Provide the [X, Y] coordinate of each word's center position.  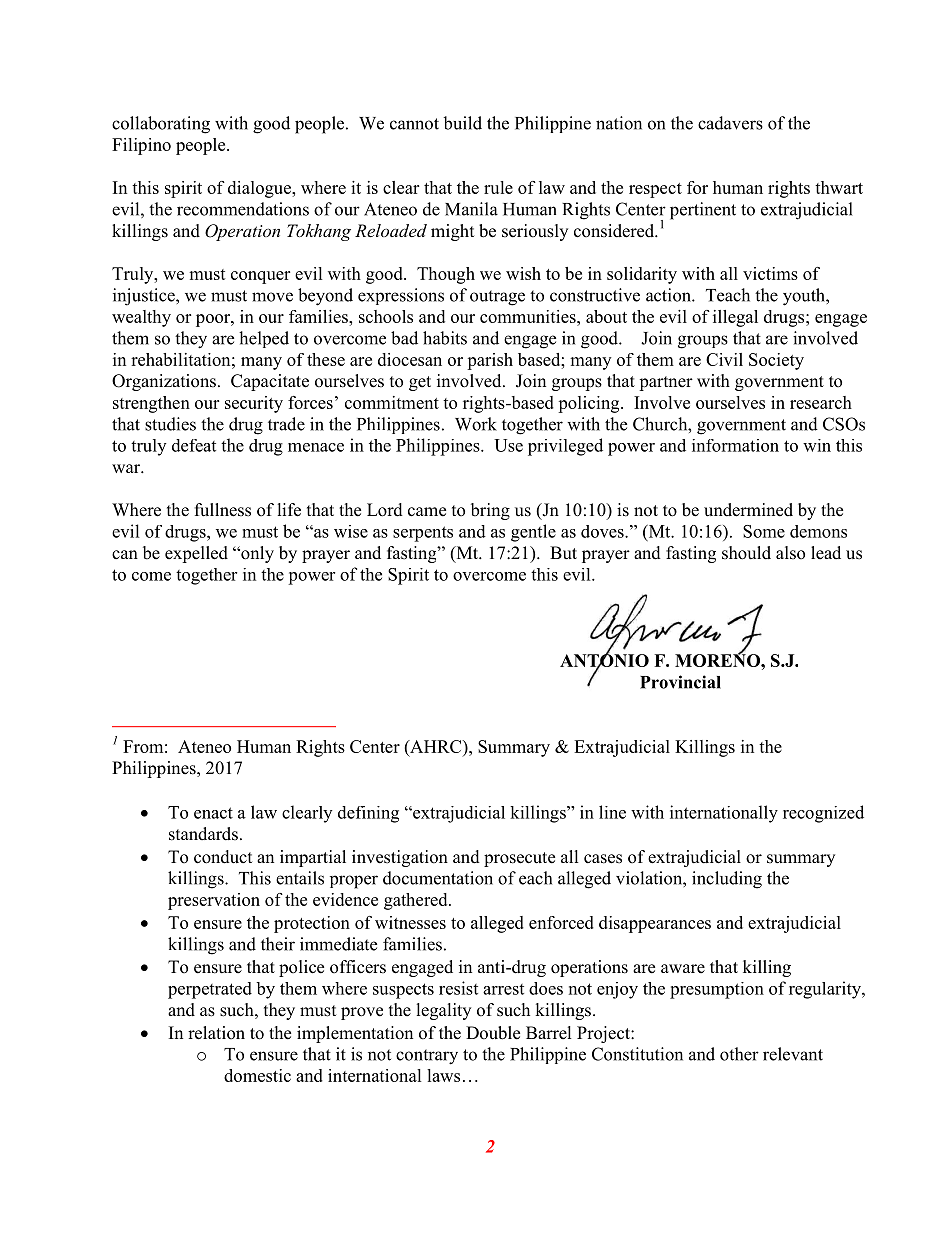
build [462, 123]
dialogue [260, 189]
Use [508, 445]
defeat [194, 445]
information [735, 445]
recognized [823, 814]
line [612, 812]
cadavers [730, 123]
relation [216, 1033]
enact [213, 813]
